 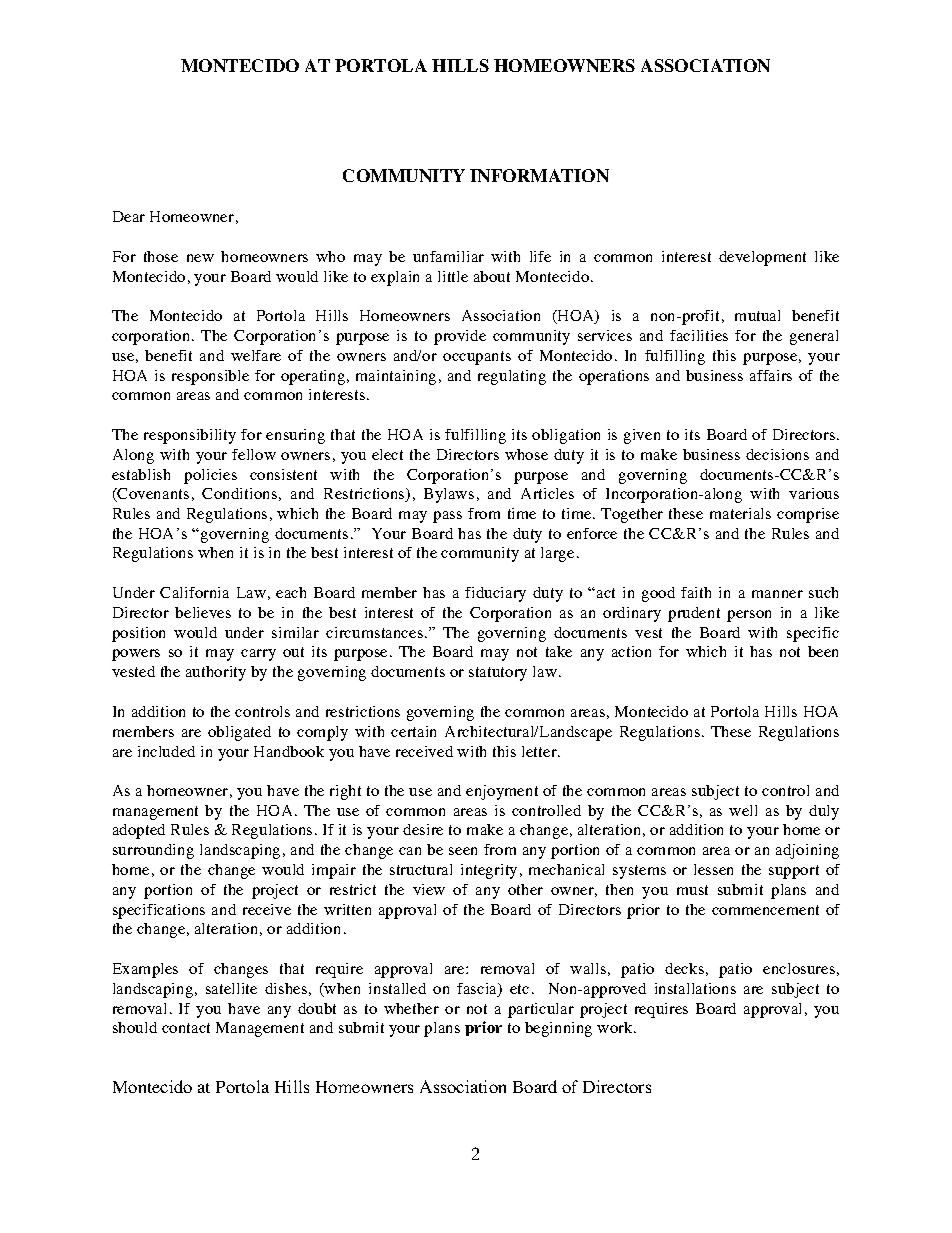 I want to click on Dear, so click(x=129, y=216).
